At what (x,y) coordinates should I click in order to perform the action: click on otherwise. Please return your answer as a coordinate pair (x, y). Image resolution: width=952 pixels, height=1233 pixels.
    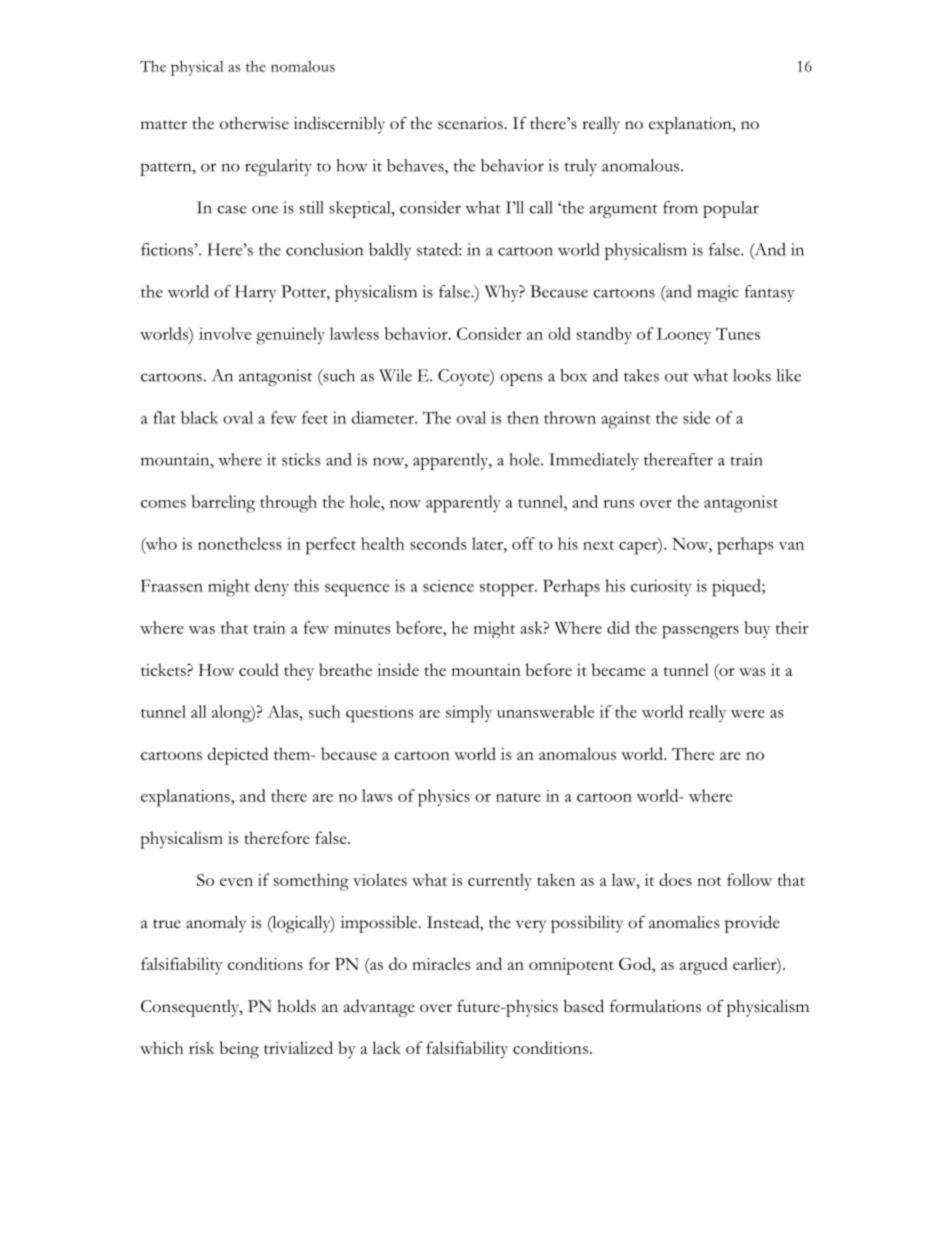
    Looking at the image, I should click on (254, 123).
